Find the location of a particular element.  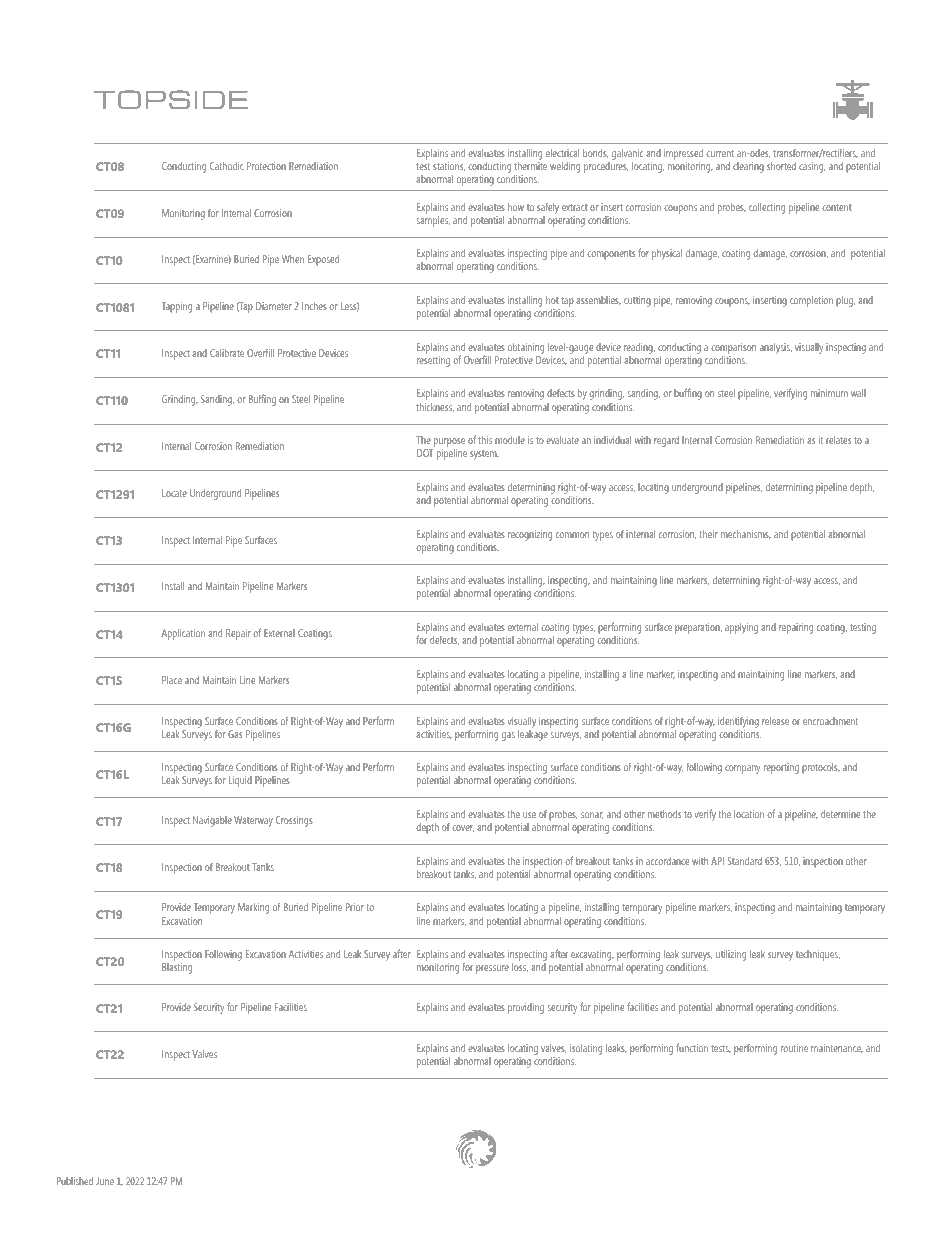

recognizing is located at coordinates (530, 535).
